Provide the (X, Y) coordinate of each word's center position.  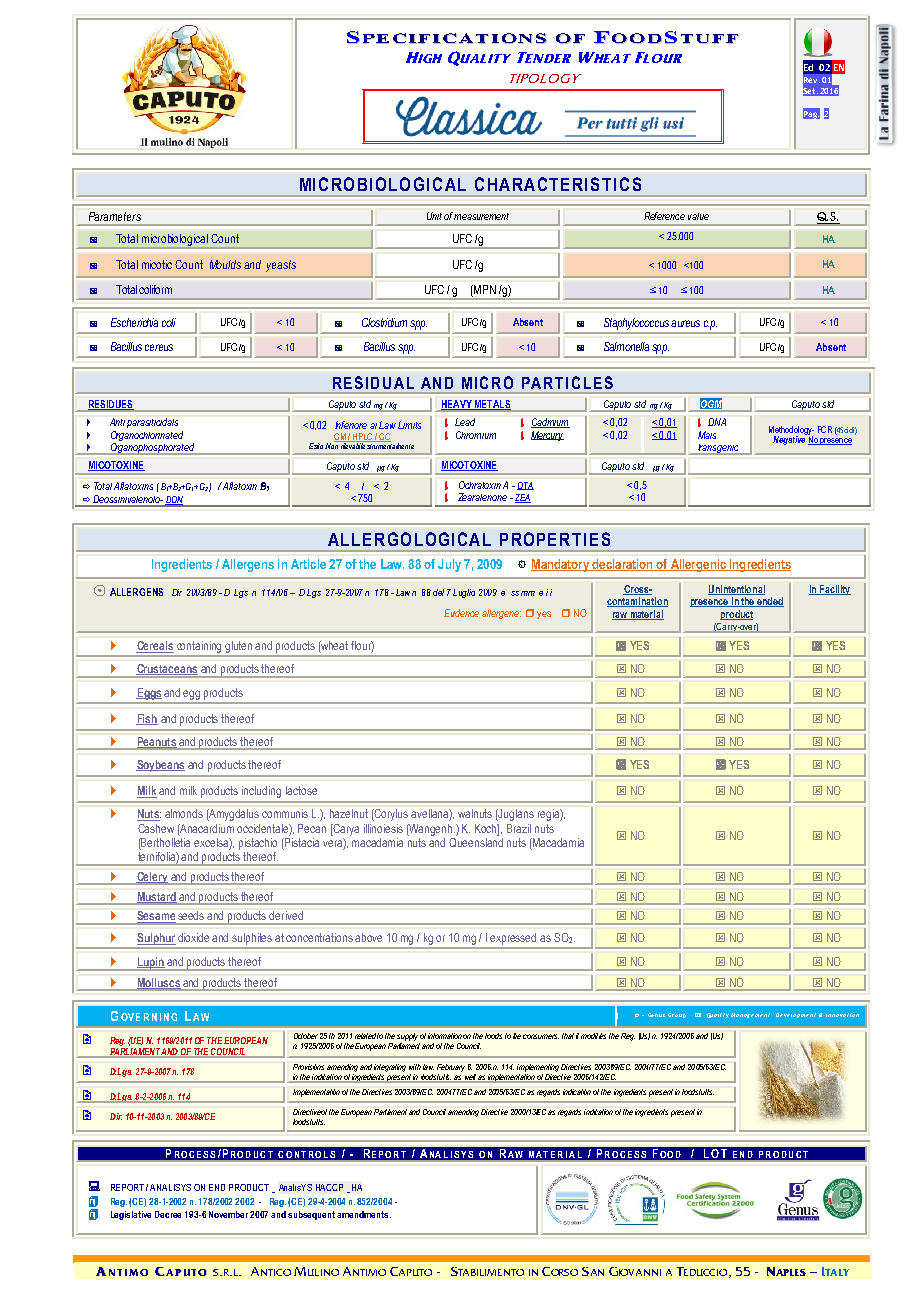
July (449, 565)
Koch (487, 829)
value (698, 216)
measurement (481, 216)
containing (200, 648)
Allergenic (698, 565)
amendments (364, 1214)
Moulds (225, 264)
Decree (168, 1214)
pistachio (258, 844)
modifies (593, 1036)
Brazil (519, 828)
